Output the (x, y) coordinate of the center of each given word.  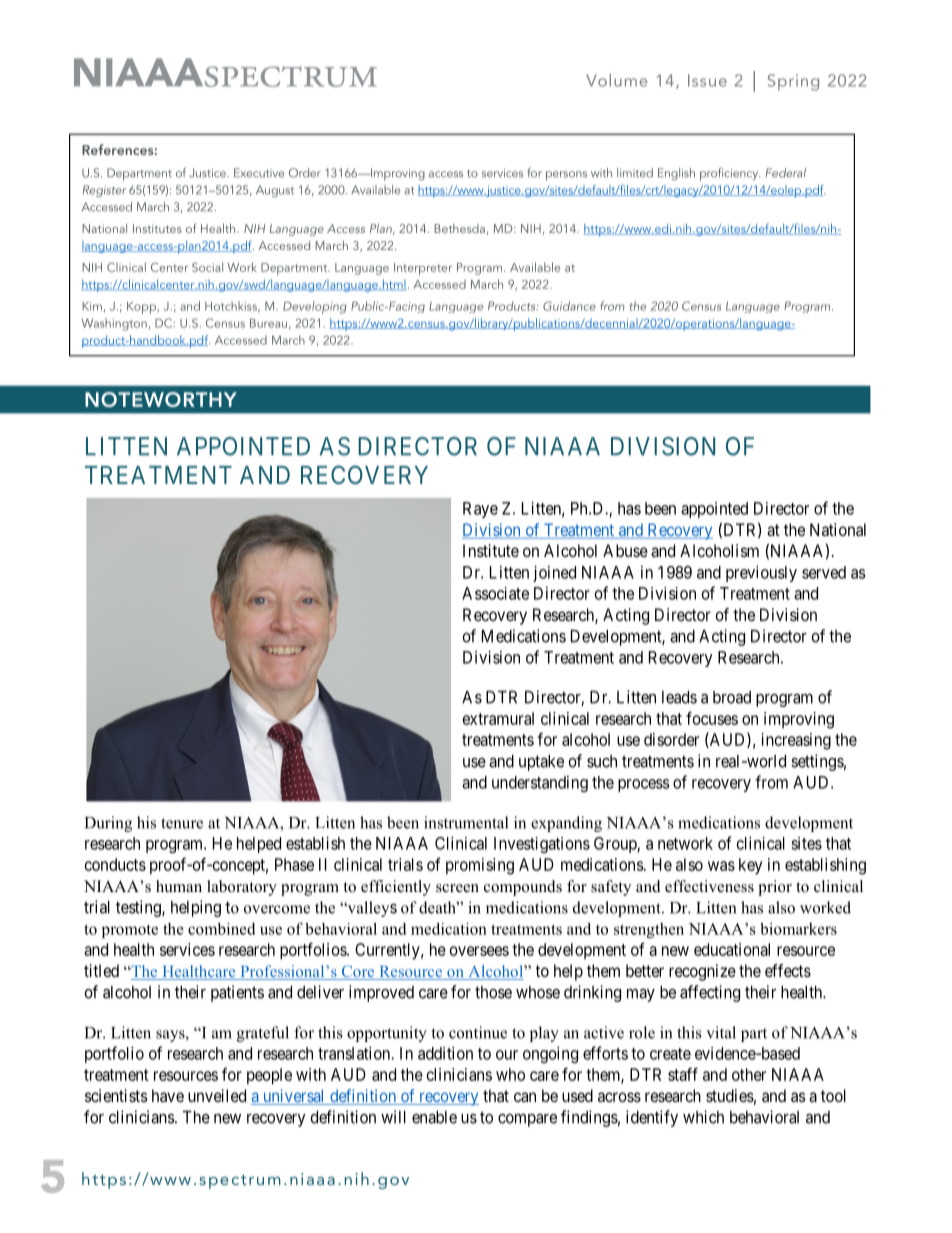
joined (554, 573)
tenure (182, 823)
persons (566, 176)
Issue (707, 80)
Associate (495, 593)
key (750, 866)
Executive (259, 173)
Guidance (569, 306)
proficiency (730, 174)
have (168, 1095)
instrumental (466, 822)
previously (761, 573)
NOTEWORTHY (161, 399)
